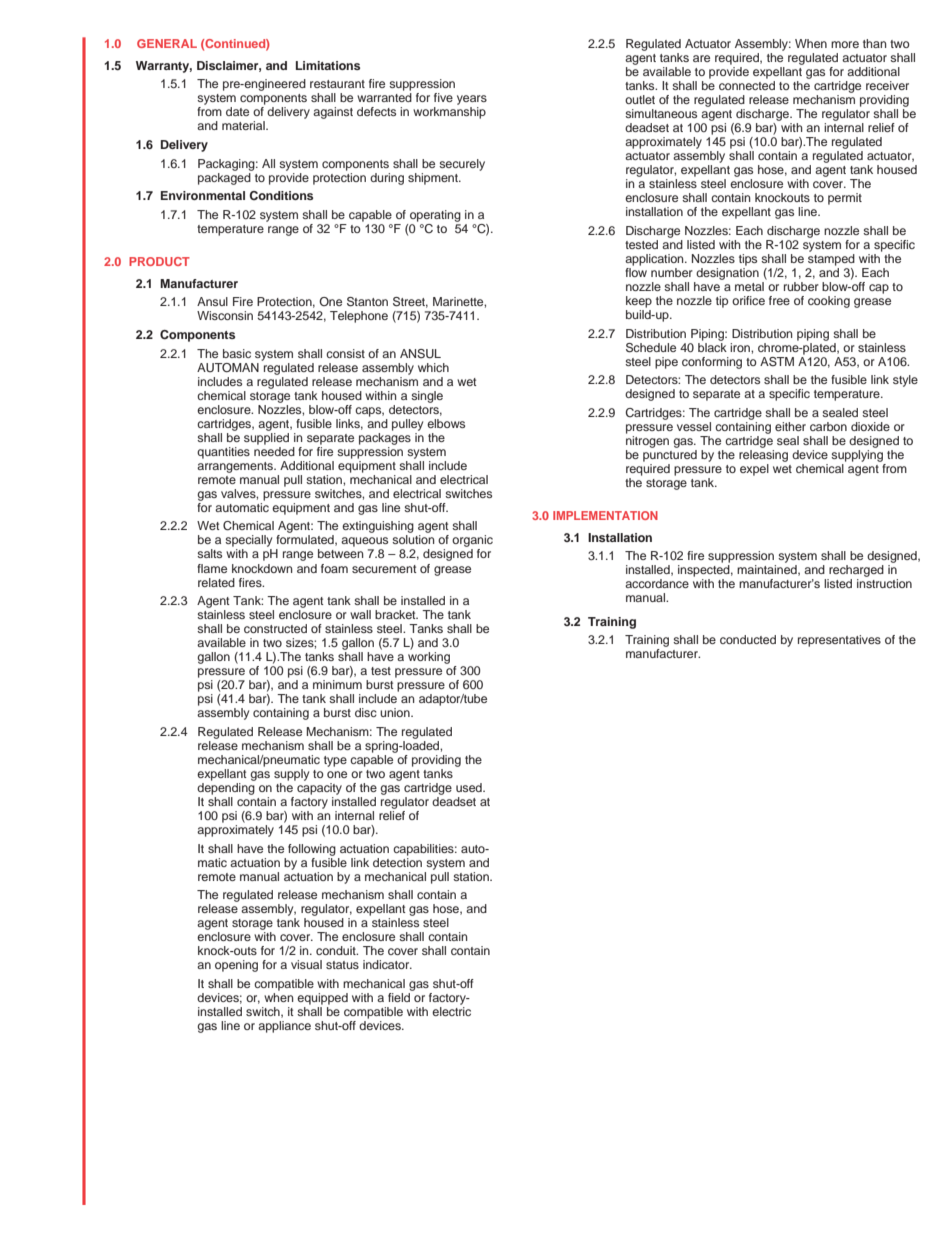 Image resolution: width=952 pixels, height=1233 pixels. Describe the element at coordinates (387, 964) in the screenshot. I see `indicator` at that location.
